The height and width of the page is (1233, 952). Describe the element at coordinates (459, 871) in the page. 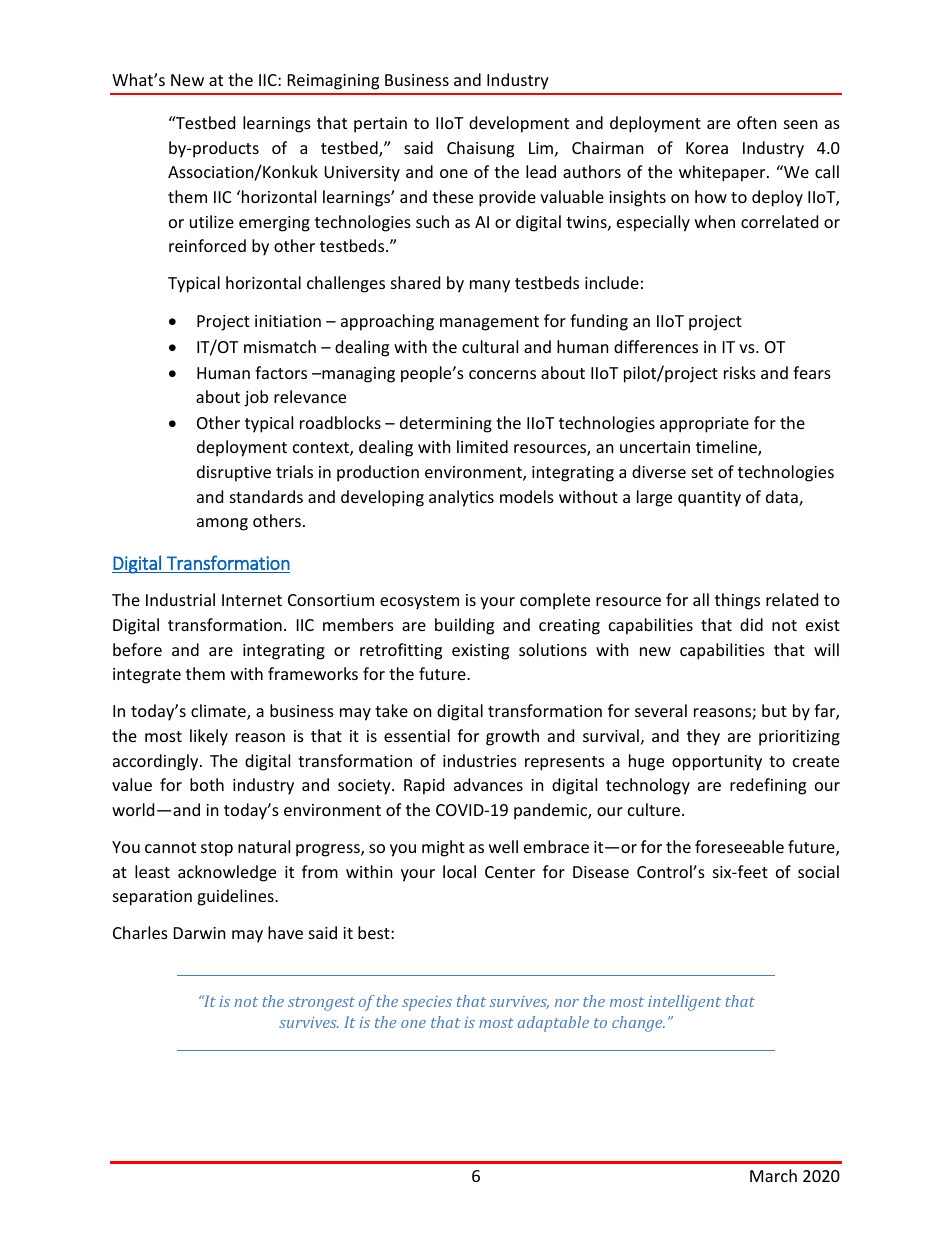

I see `local` at that location.
